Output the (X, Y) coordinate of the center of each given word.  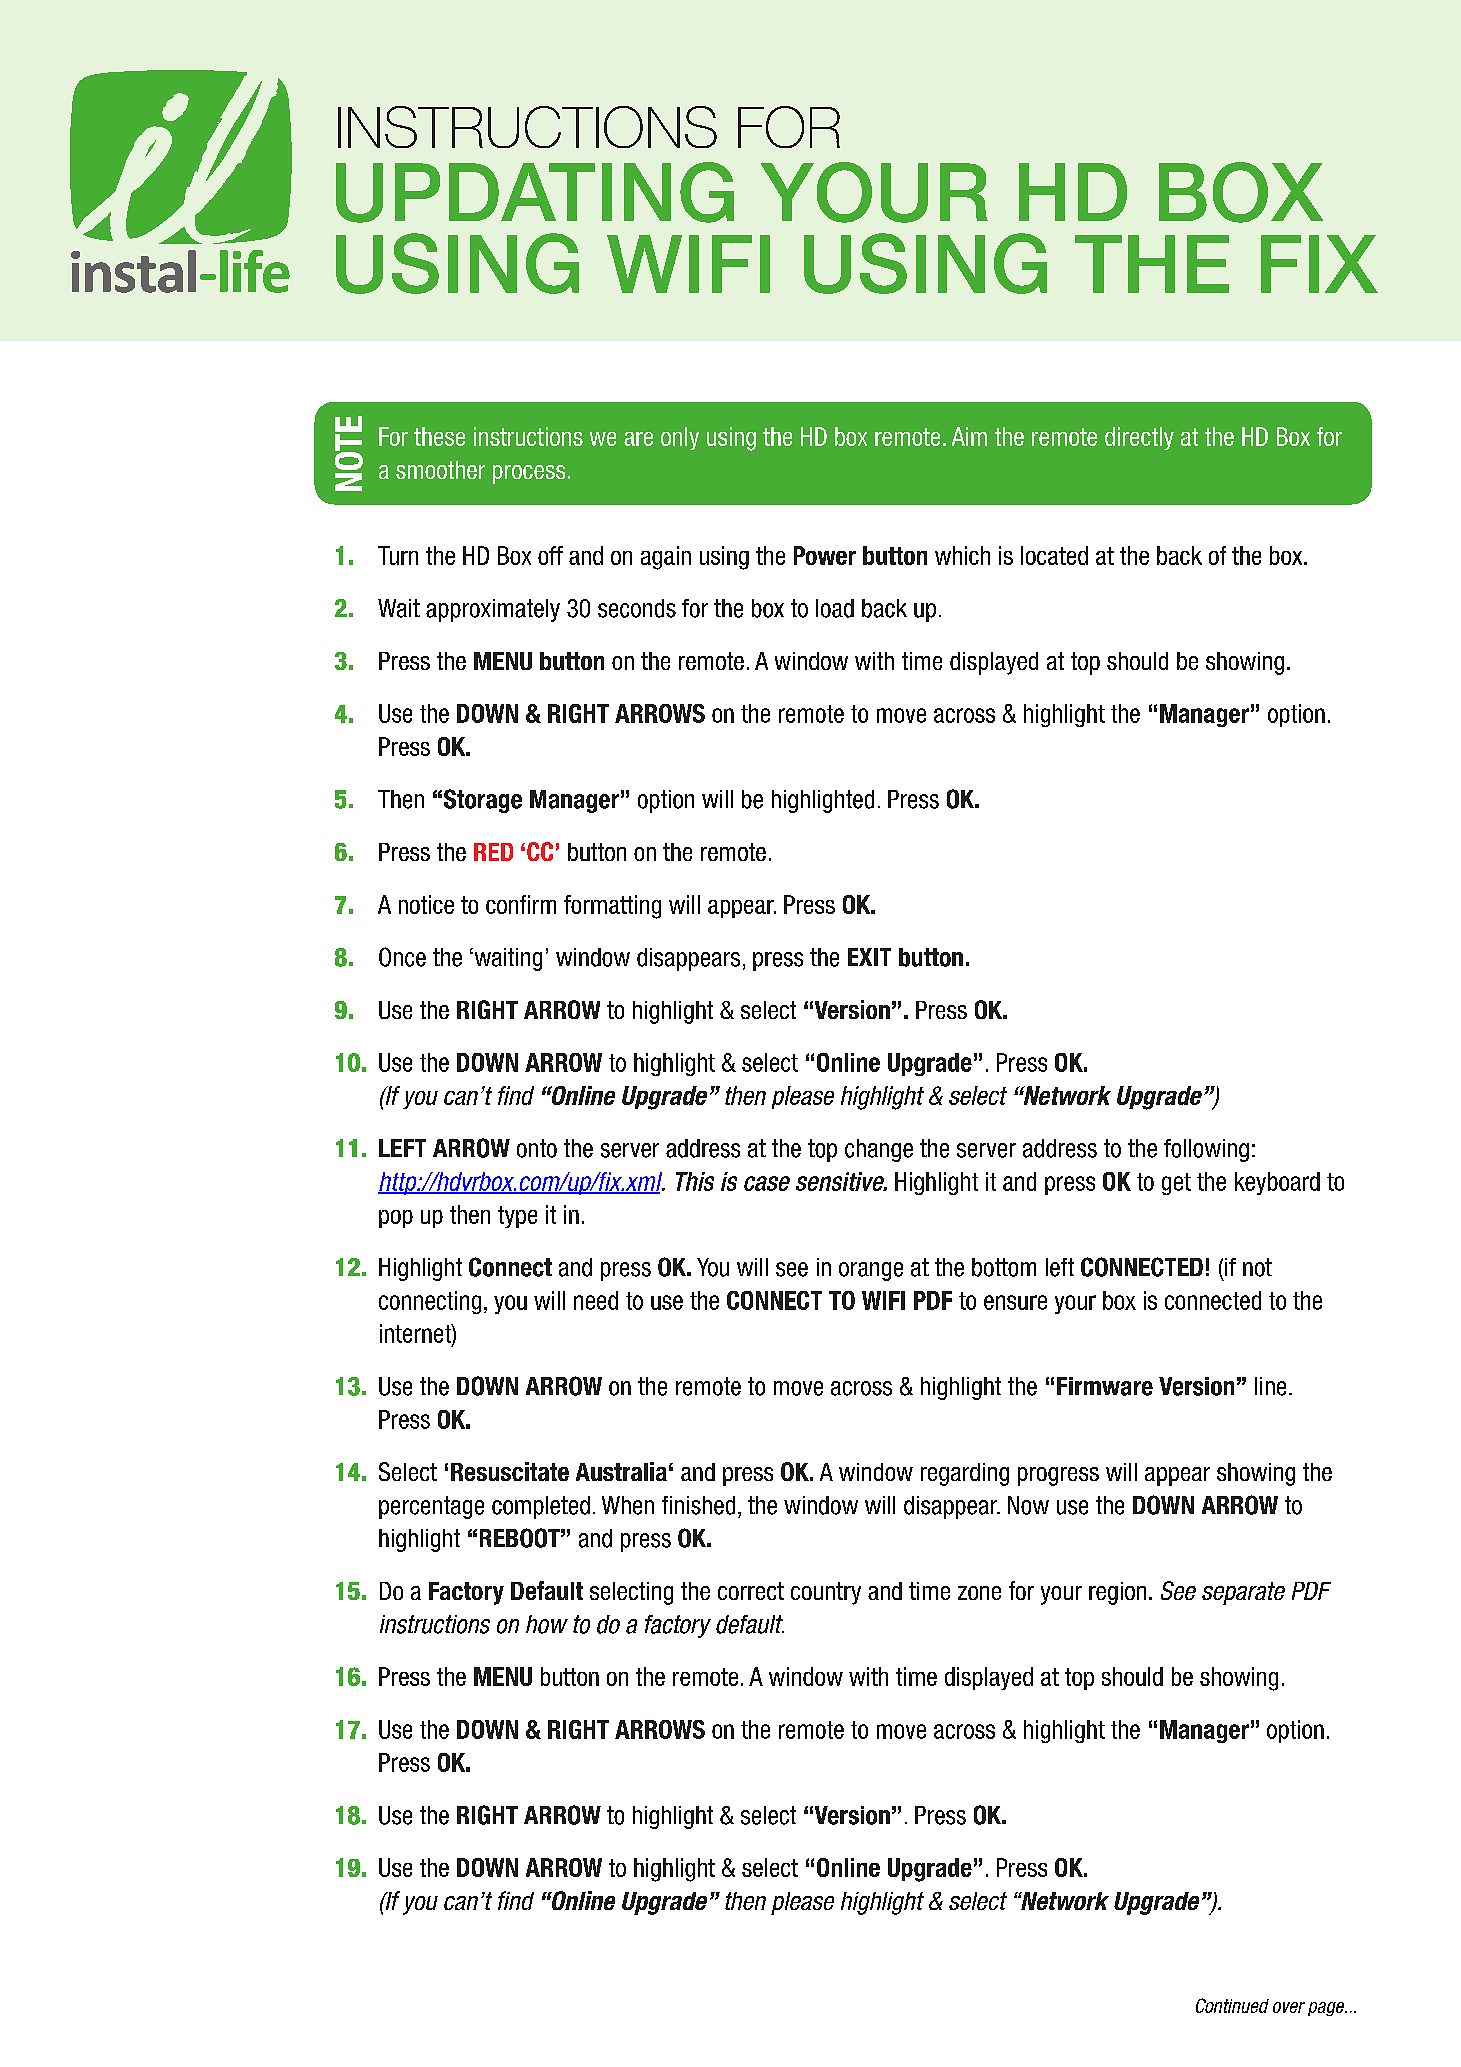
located (1054, 555)
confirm (521, 904)
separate (1243, 1593)
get (1176, 1184)
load (835, 608)
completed (541, 1507)
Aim (969, 436)
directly (1139, 438)
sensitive (841, 1181)
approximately (493, 610)
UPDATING (535, 192)
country (826, 1593)
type (517, 1217)
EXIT (869, 957)
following (1206, 1150)
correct (751, 1591)
